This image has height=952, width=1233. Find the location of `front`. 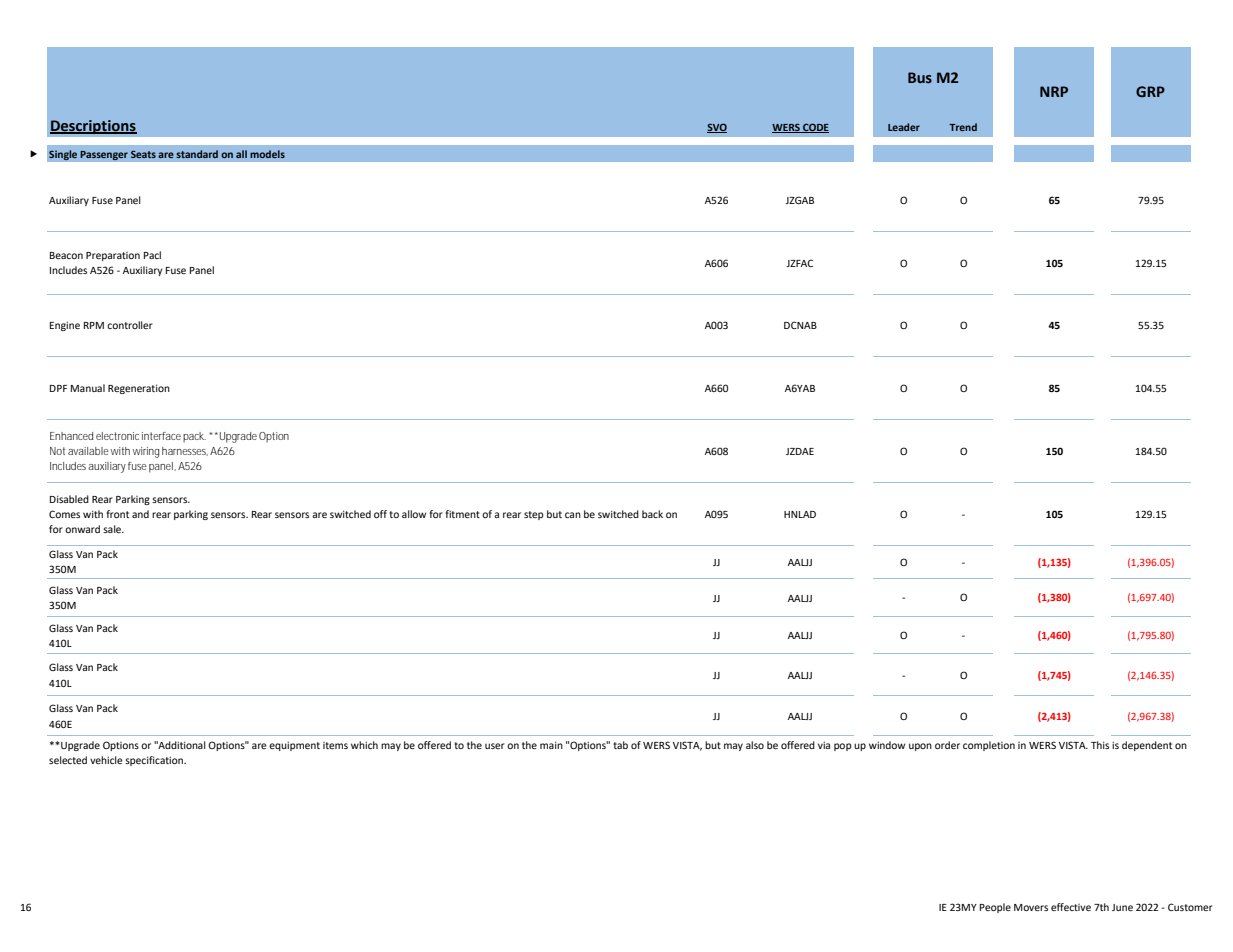

front is located at coordinates (117, 514).
